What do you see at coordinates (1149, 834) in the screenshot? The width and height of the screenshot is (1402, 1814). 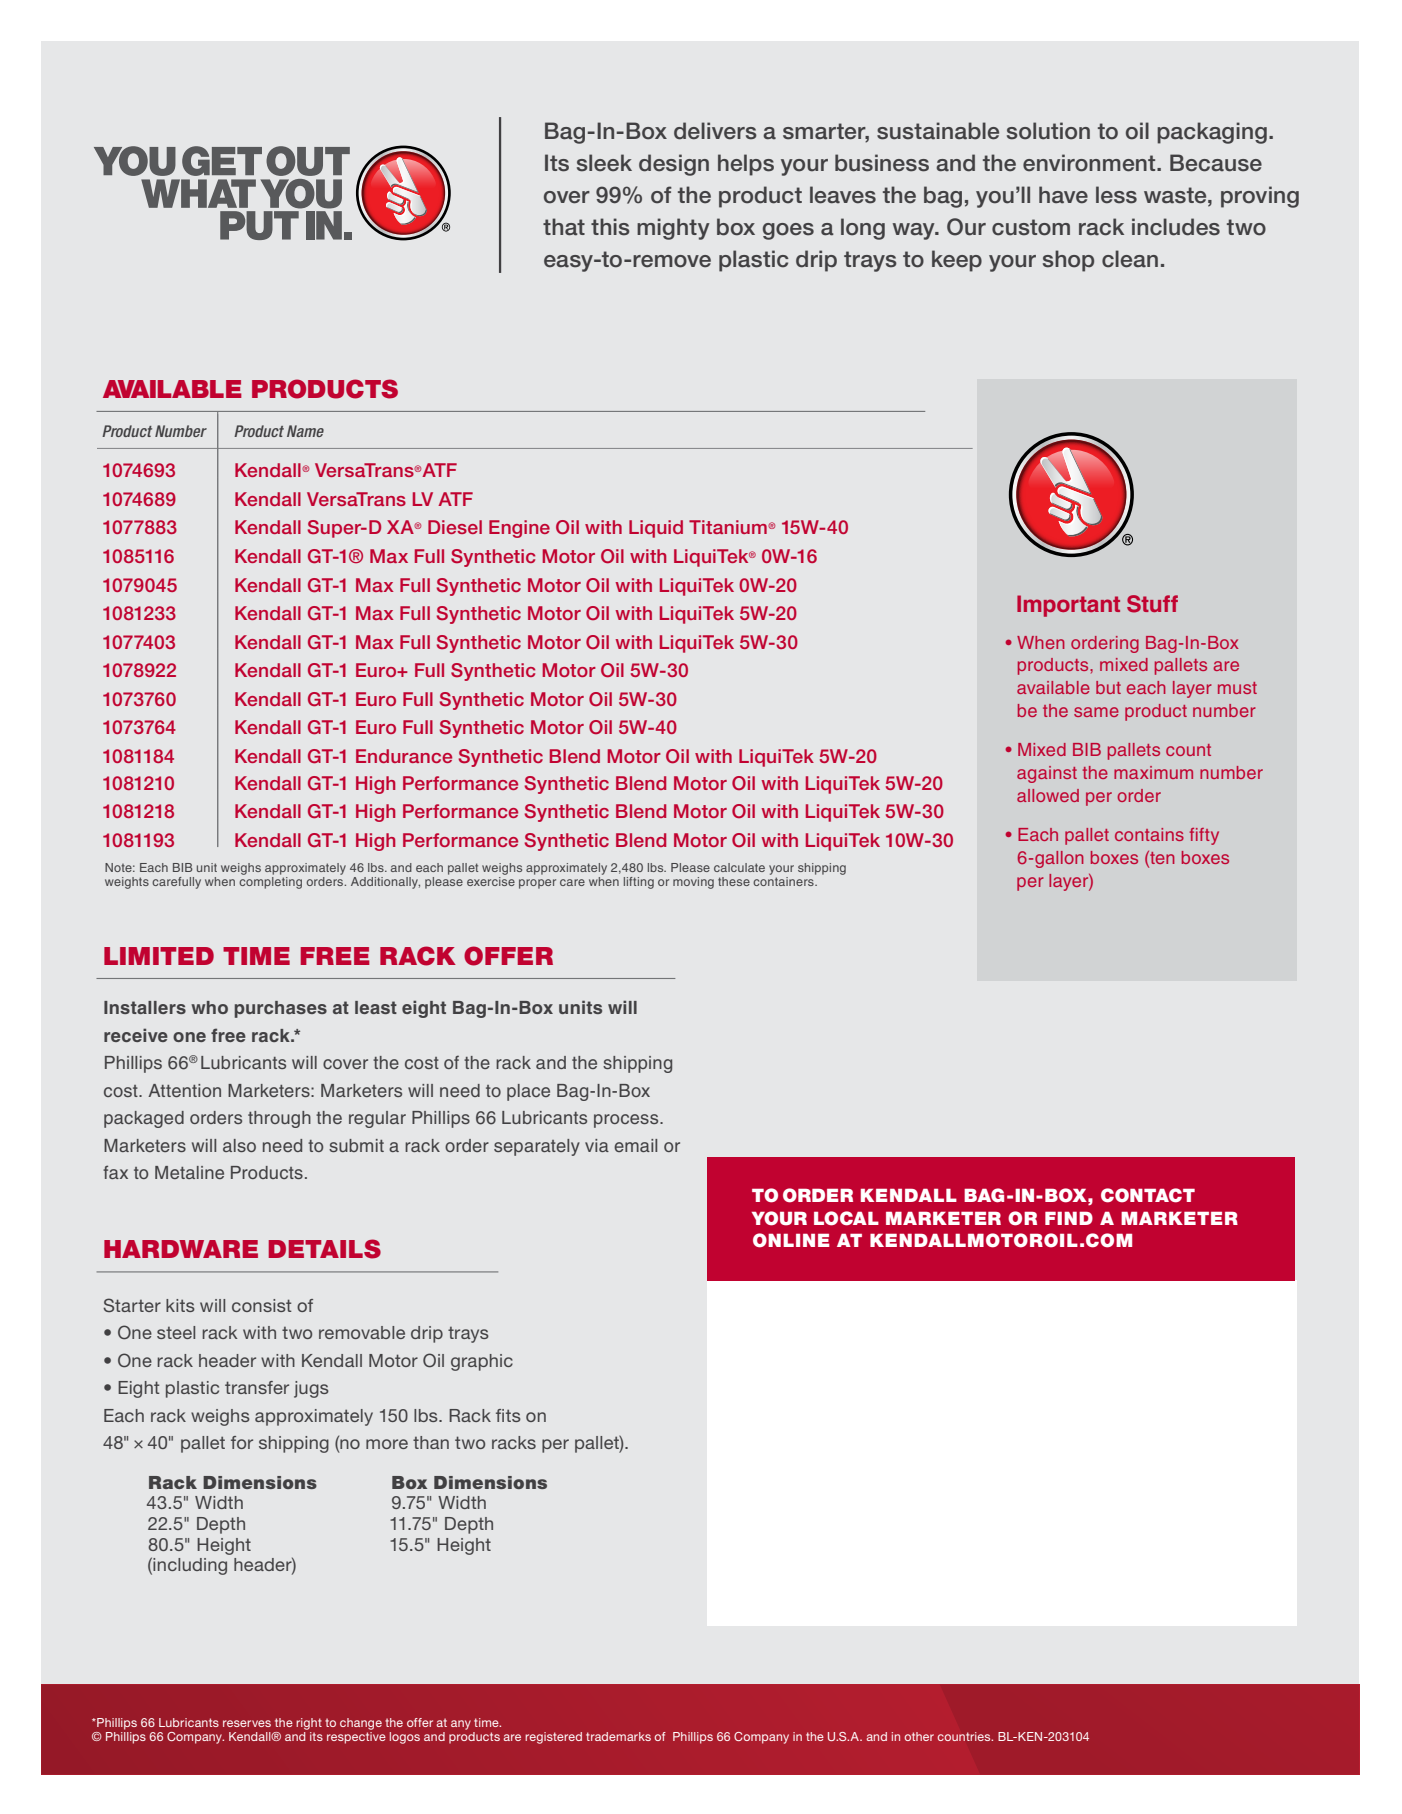 I see `contains` at bounding box center [1149, 834].
